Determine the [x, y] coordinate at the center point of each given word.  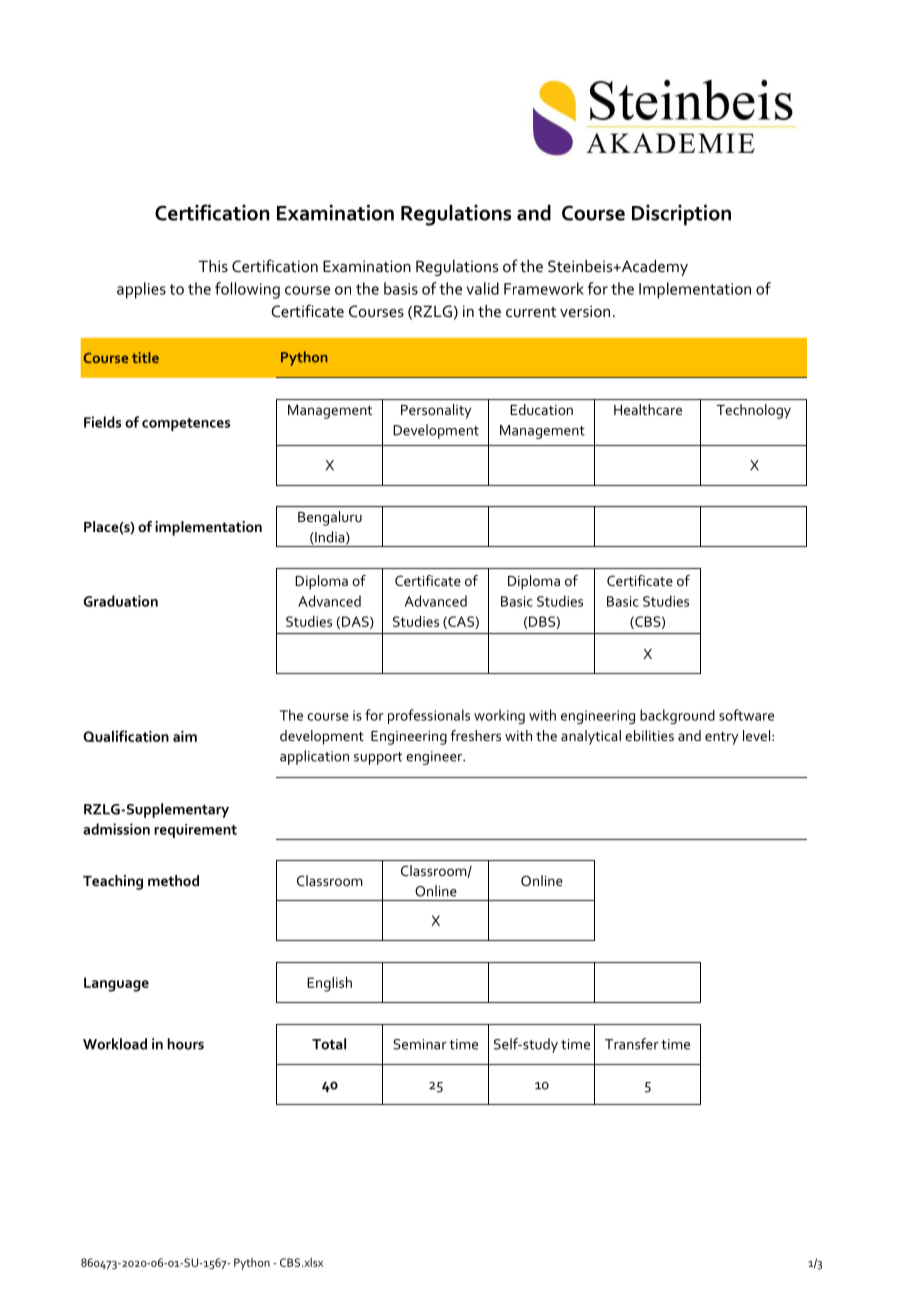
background [677, 716]
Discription [681, 215]
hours [186, 1044]
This [213, 266]
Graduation [120, 601]
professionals [429, 716]
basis [401, 288]
